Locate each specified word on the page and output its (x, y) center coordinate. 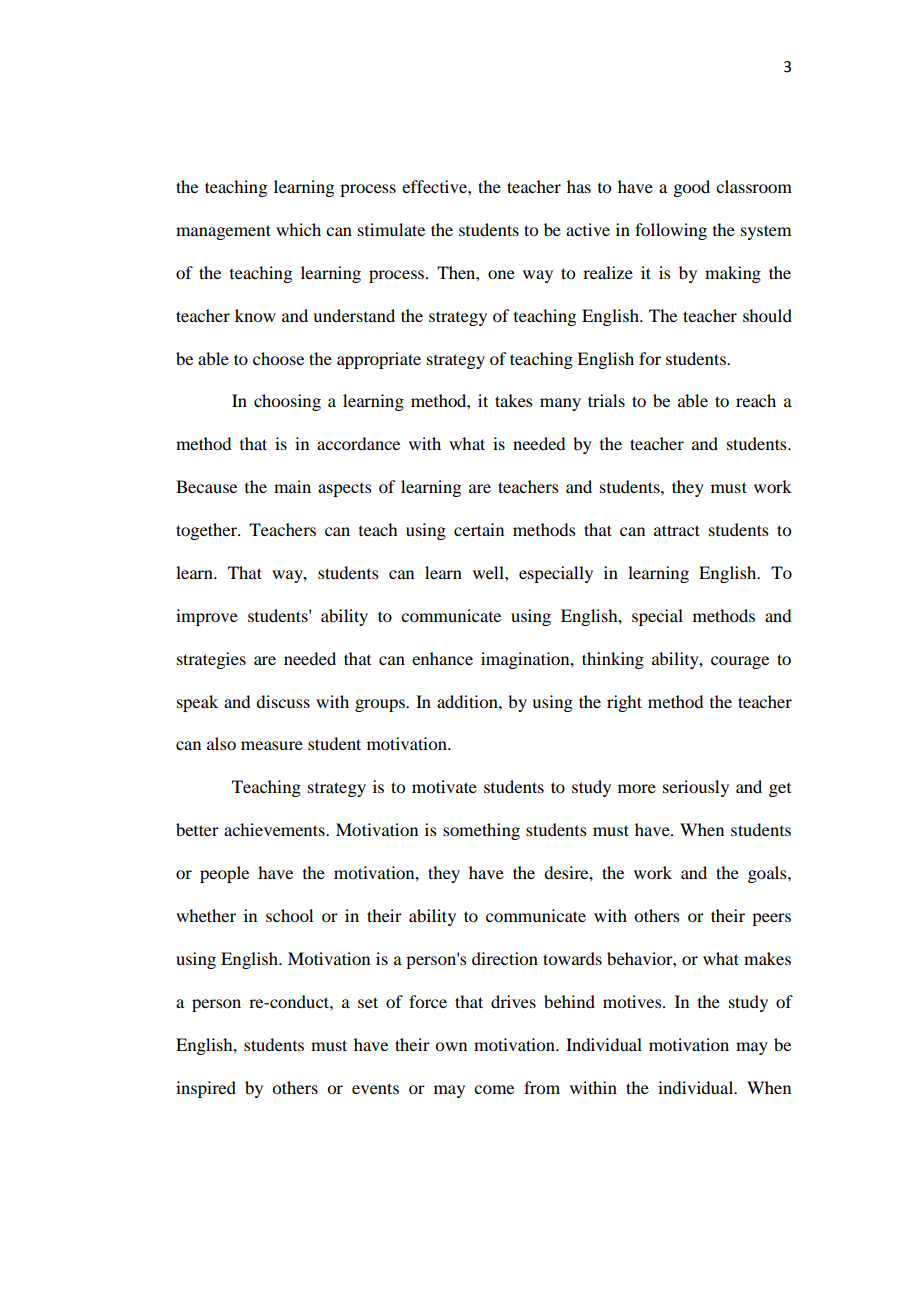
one (501, 274)
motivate (444, 786)
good (691, 188)
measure (272, 745)
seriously (696, 788)
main (292, 486)
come (494, 1089)
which (298, 229)
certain (479, 529)
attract (677, 530)
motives (633, 1001)
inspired (206, 1089)
